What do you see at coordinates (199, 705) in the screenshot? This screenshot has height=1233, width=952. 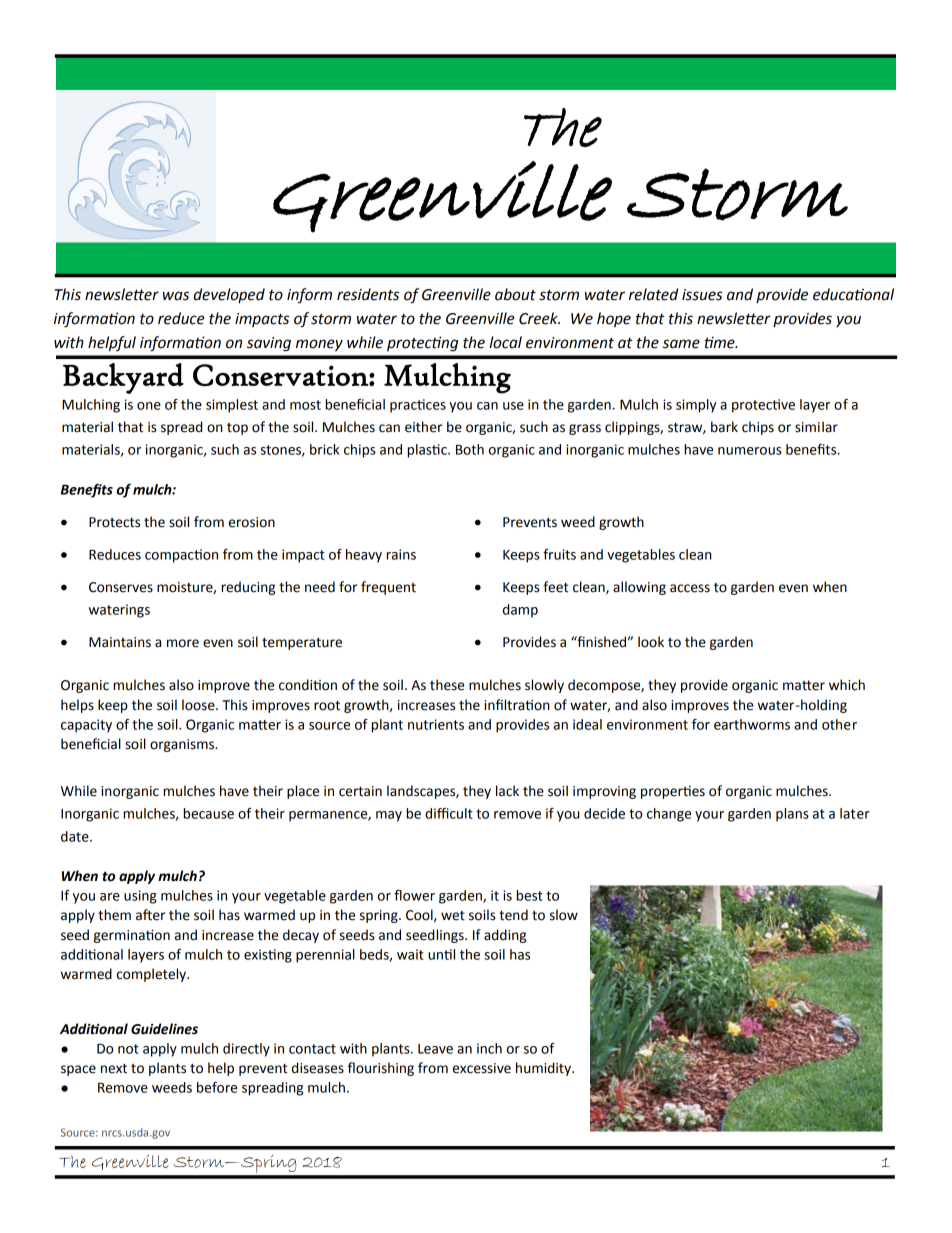 I see `loose` at bounding box center [199, 705].
